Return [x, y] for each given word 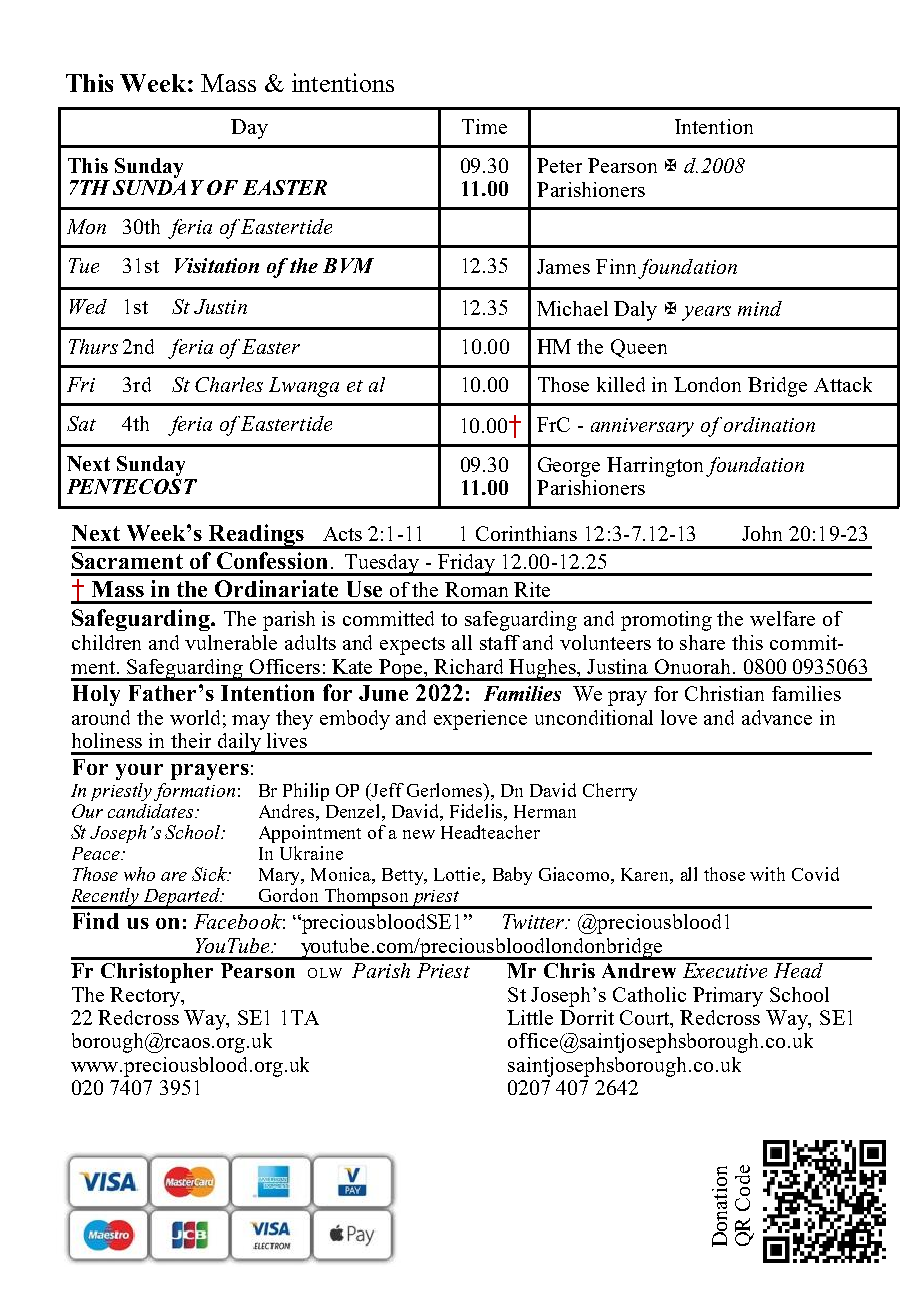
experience [480, 720]
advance [777, 717]
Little [530, 1017]
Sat [81, 423]
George [569, 467]
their [191, 740]
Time [484, 126]
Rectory [146, 997]
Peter [559, 165]
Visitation [217, 265]
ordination [769, 424]
